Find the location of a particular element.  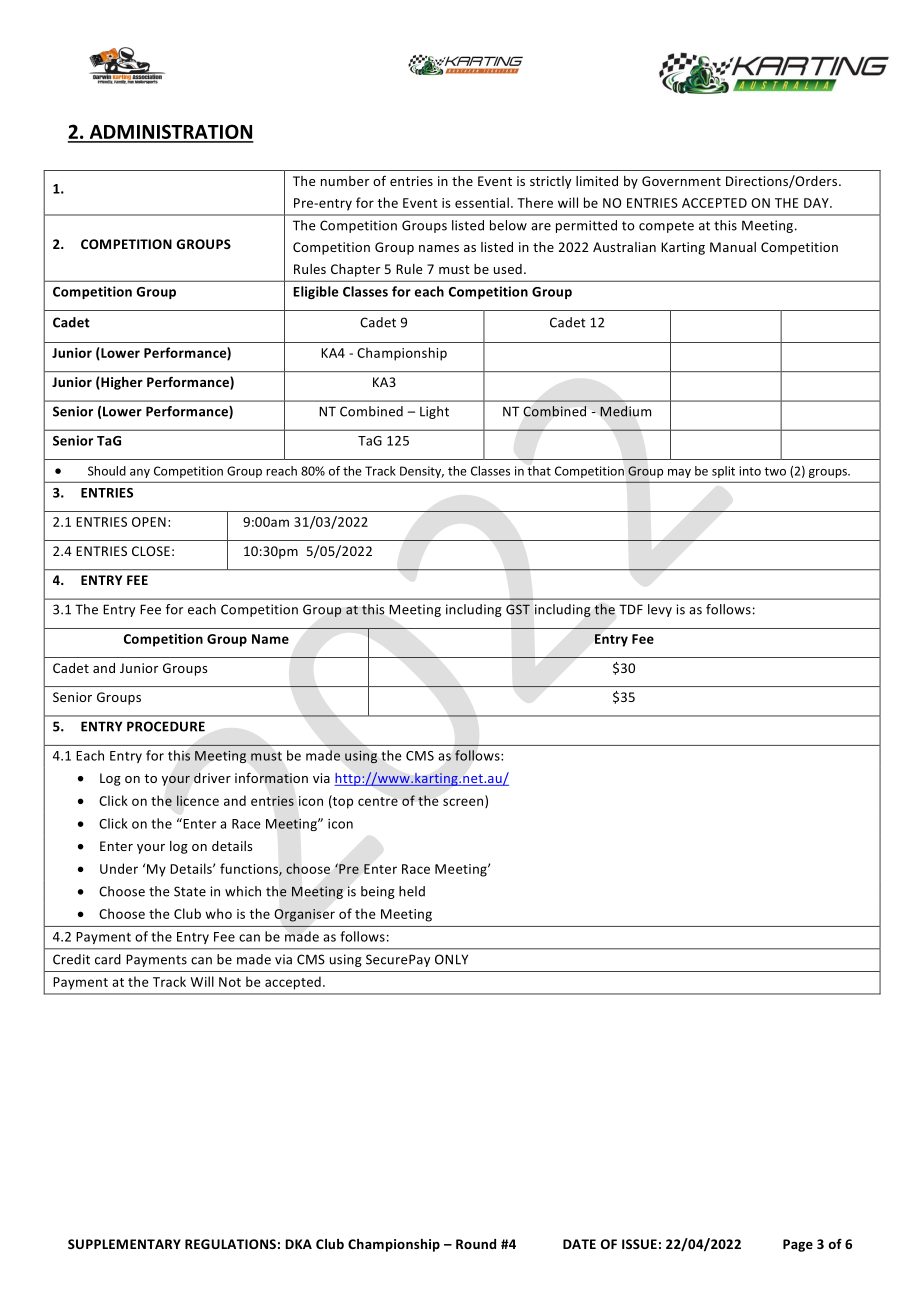

centre is located at coordinates (378, 801).
